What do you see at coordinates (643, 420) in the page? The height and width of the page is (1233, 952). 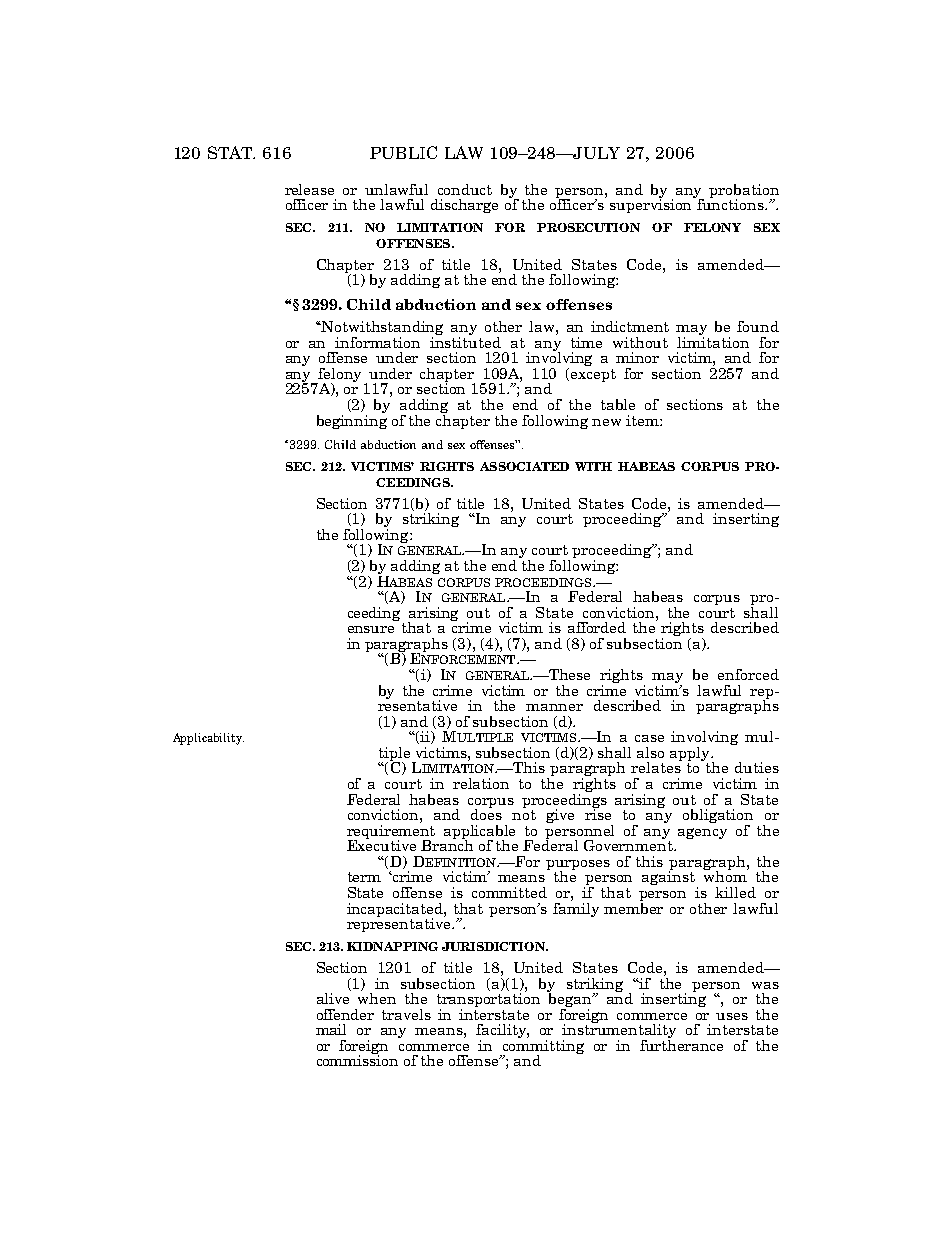 I see `item` at bounding box center [643, 420].
